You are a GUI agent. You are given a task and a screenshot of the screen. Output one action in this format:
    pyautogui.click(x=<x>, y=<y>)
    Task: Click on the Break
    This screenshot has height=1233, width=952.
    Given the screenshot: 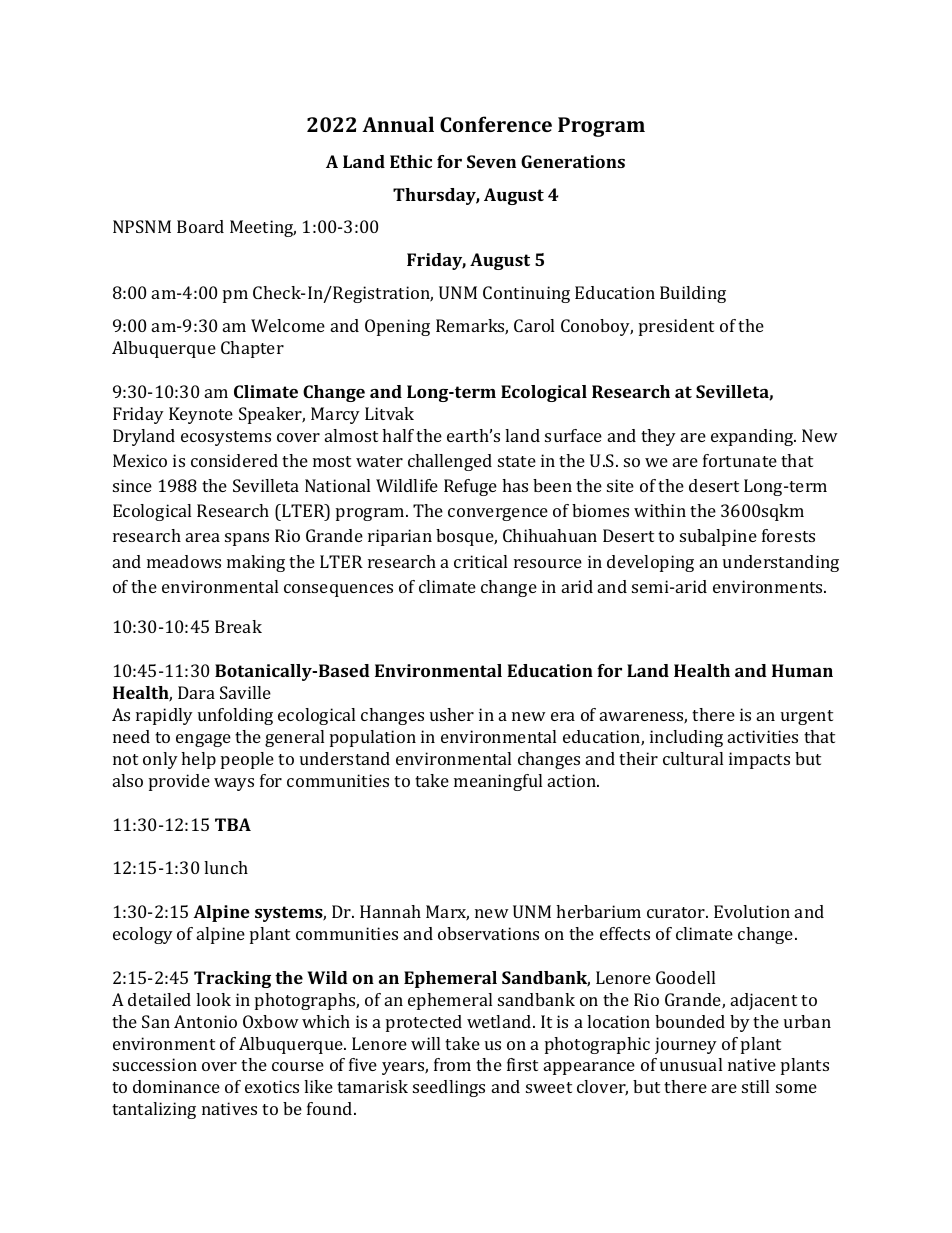 What is the action you would take?
    pyautogui.click(x=238, y=626)
